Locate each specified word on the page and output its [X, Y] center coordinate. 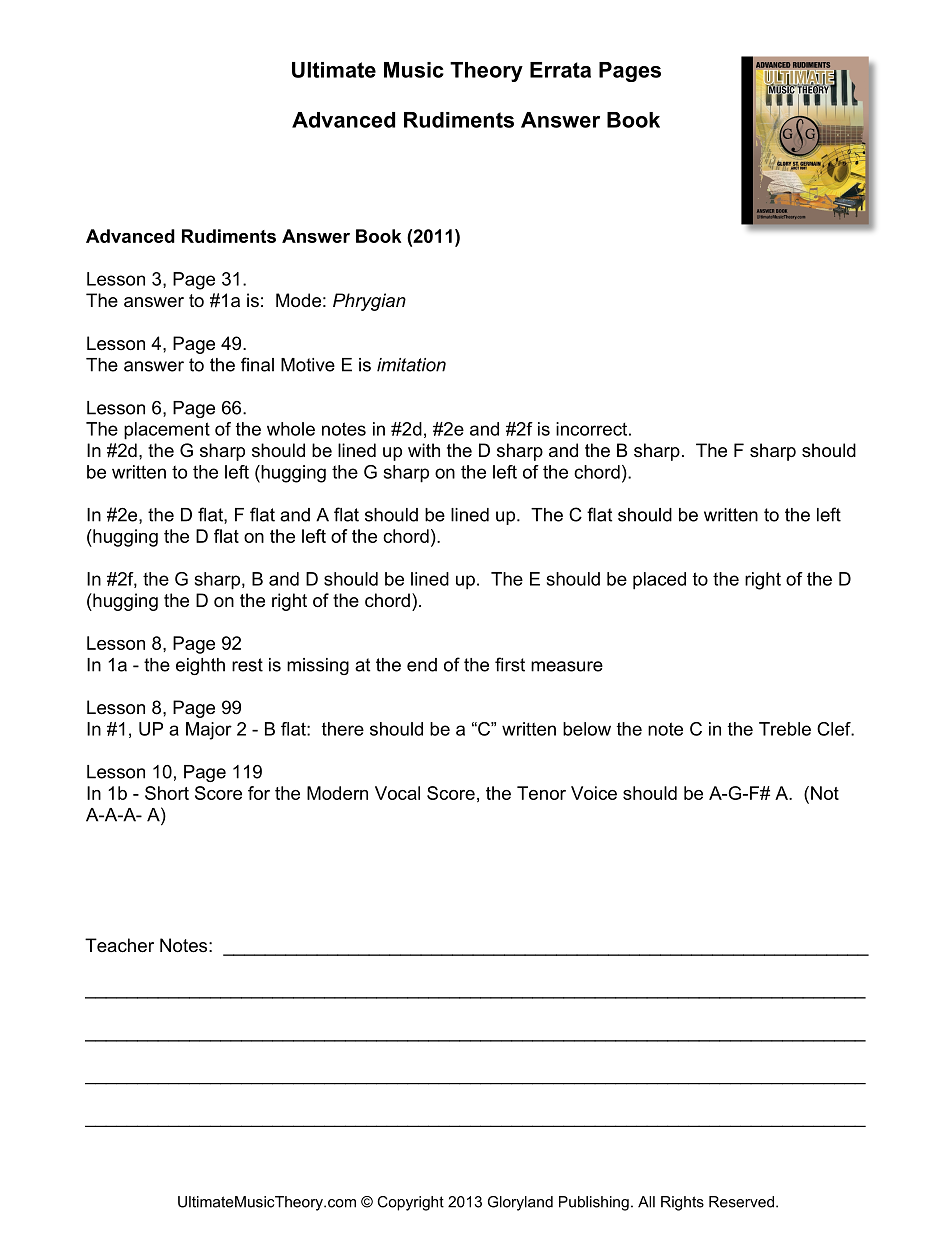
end [422, 665]
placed [659, 581]
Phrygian [369, 302]
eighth [200, 666]
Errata [560, 70]
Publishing [594, 1203]
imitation [411, 365]
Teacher [119, 945]
